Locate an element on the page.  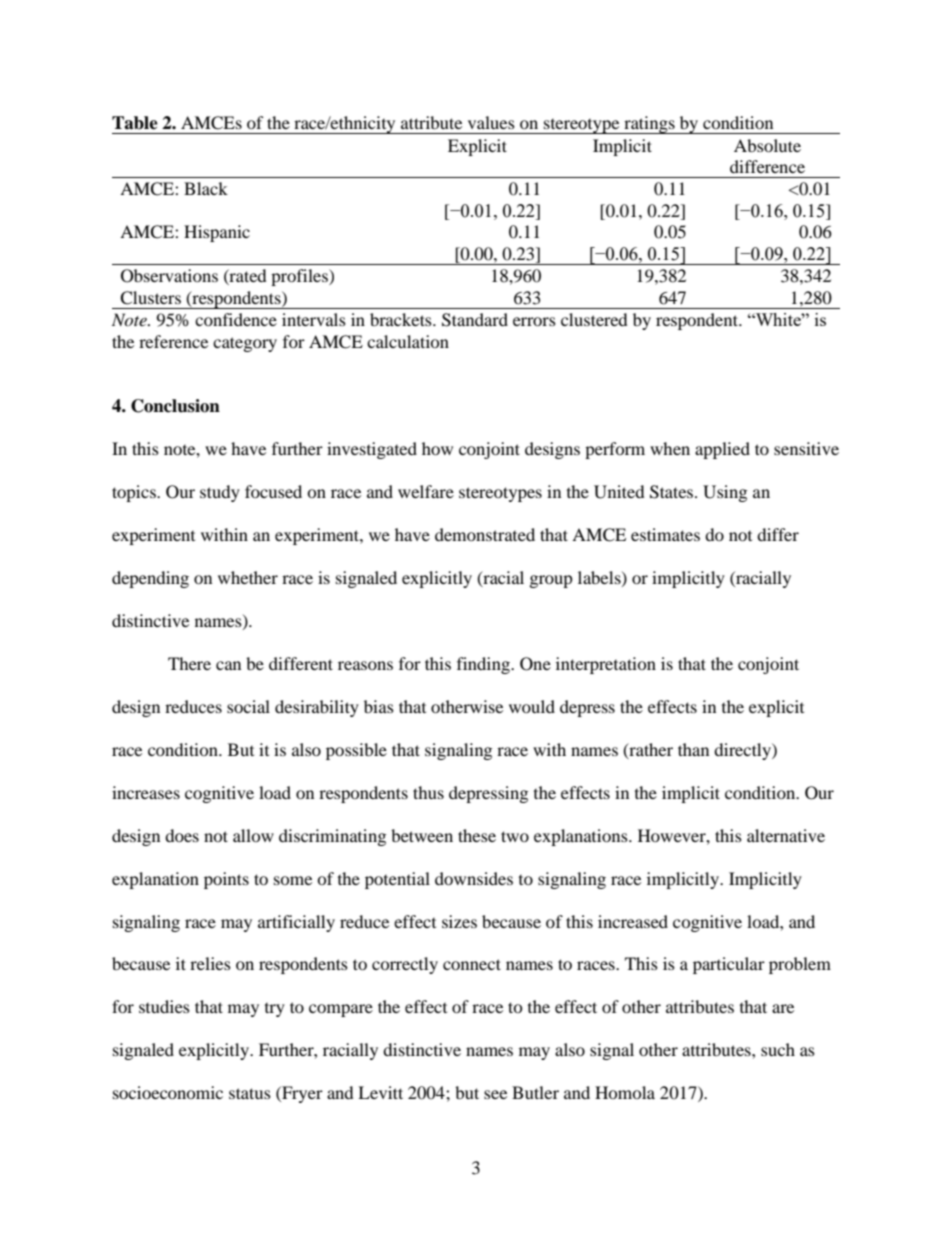
see is located at coordinates (495, 1094).
